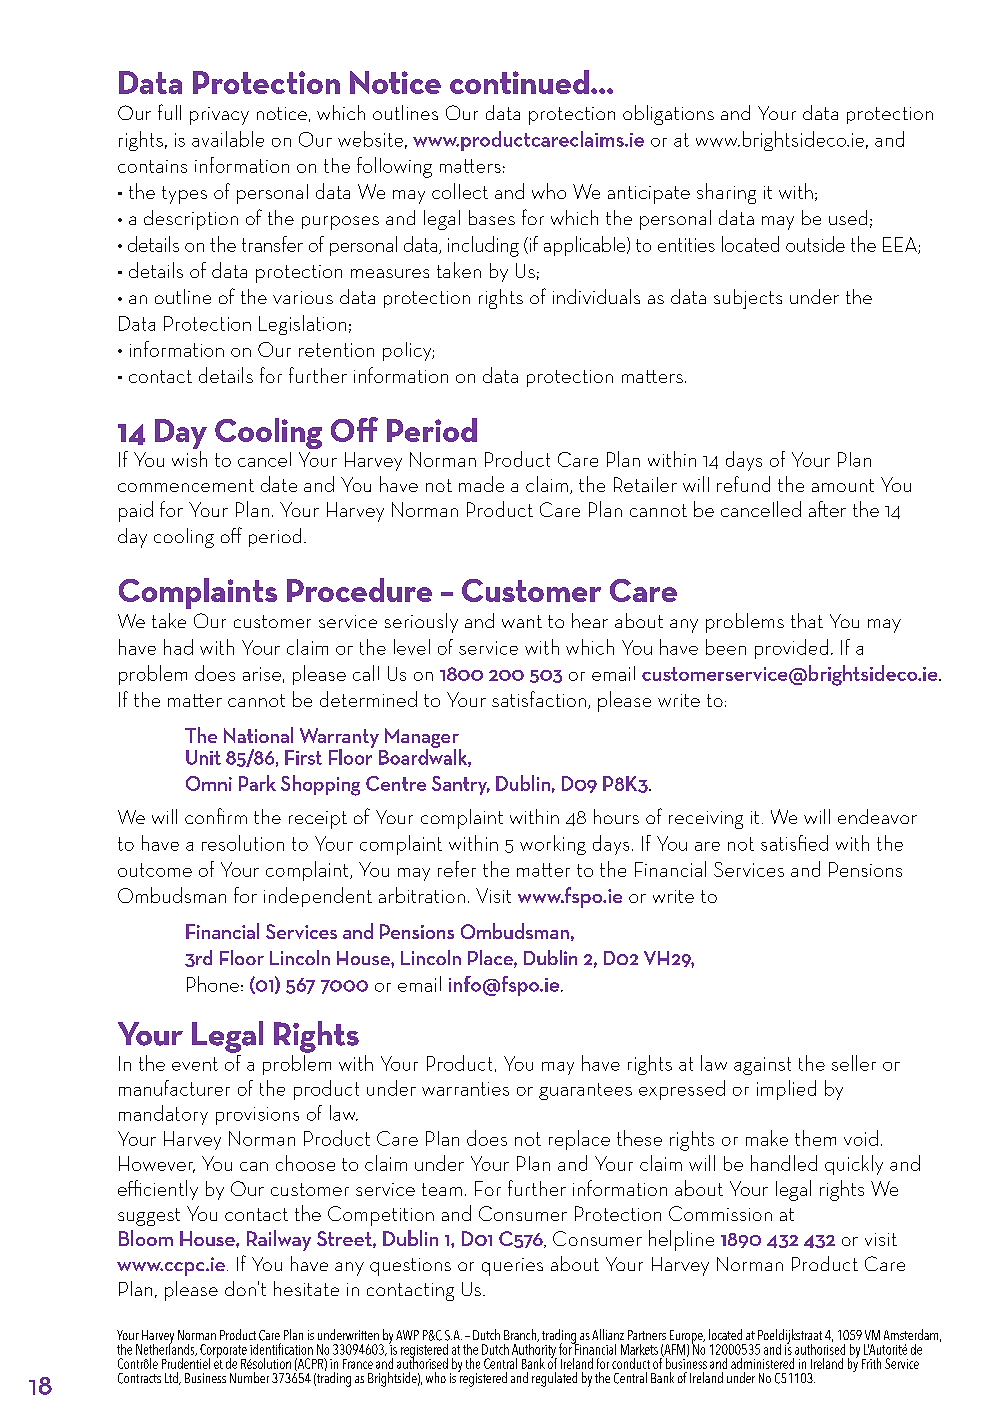  I want to click on refer, so click(457, 869).
